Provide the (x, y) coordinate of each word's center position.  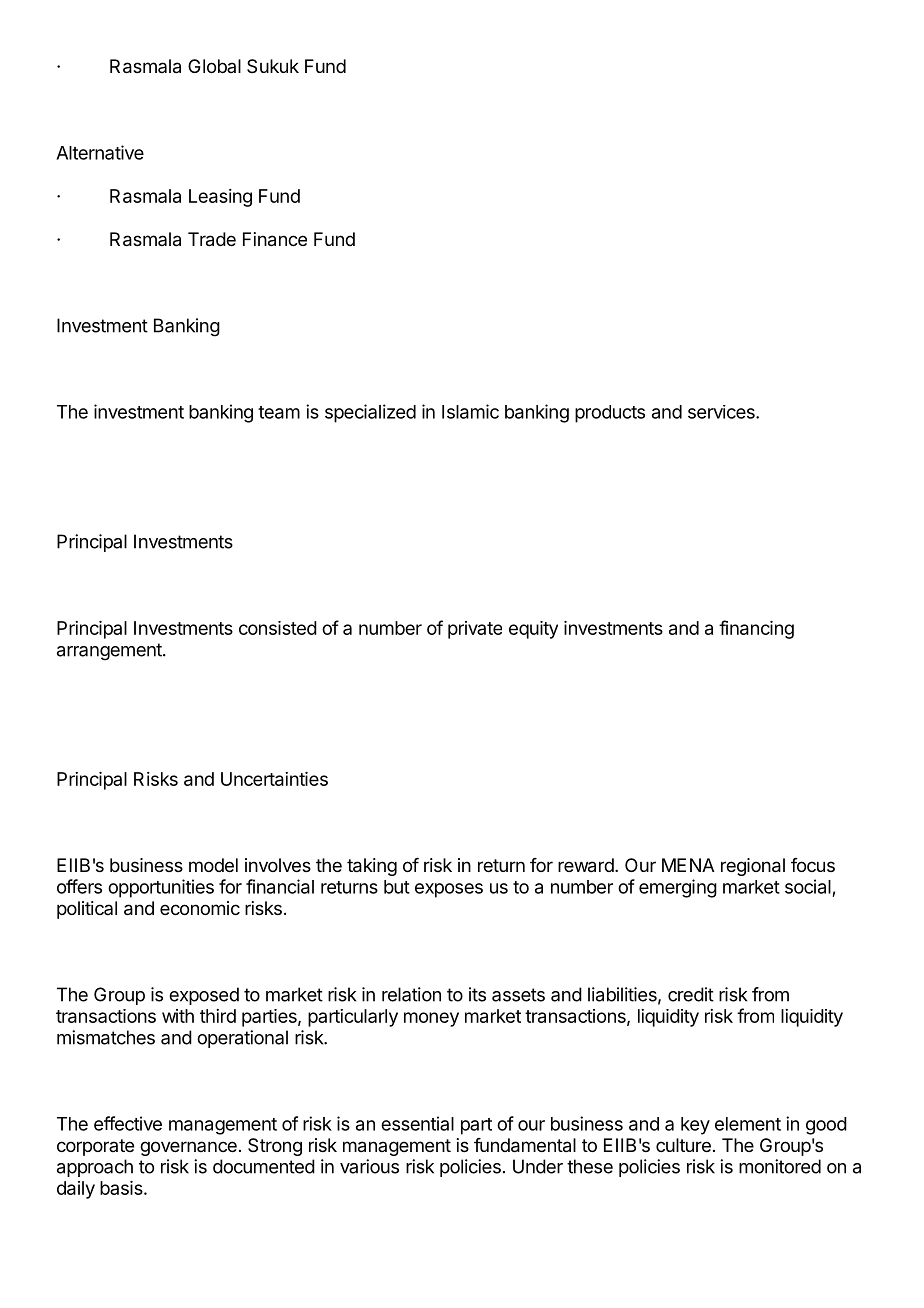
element (748, 1124)
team (279, 412)
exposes (449, 890)
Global (214, 66)
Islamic (470, 411)
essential (417, 1123)
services (722, 412)
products (610, 414)
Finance (275, 239)
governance (188, 1148)
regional (753, 867)
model (213, 865)
